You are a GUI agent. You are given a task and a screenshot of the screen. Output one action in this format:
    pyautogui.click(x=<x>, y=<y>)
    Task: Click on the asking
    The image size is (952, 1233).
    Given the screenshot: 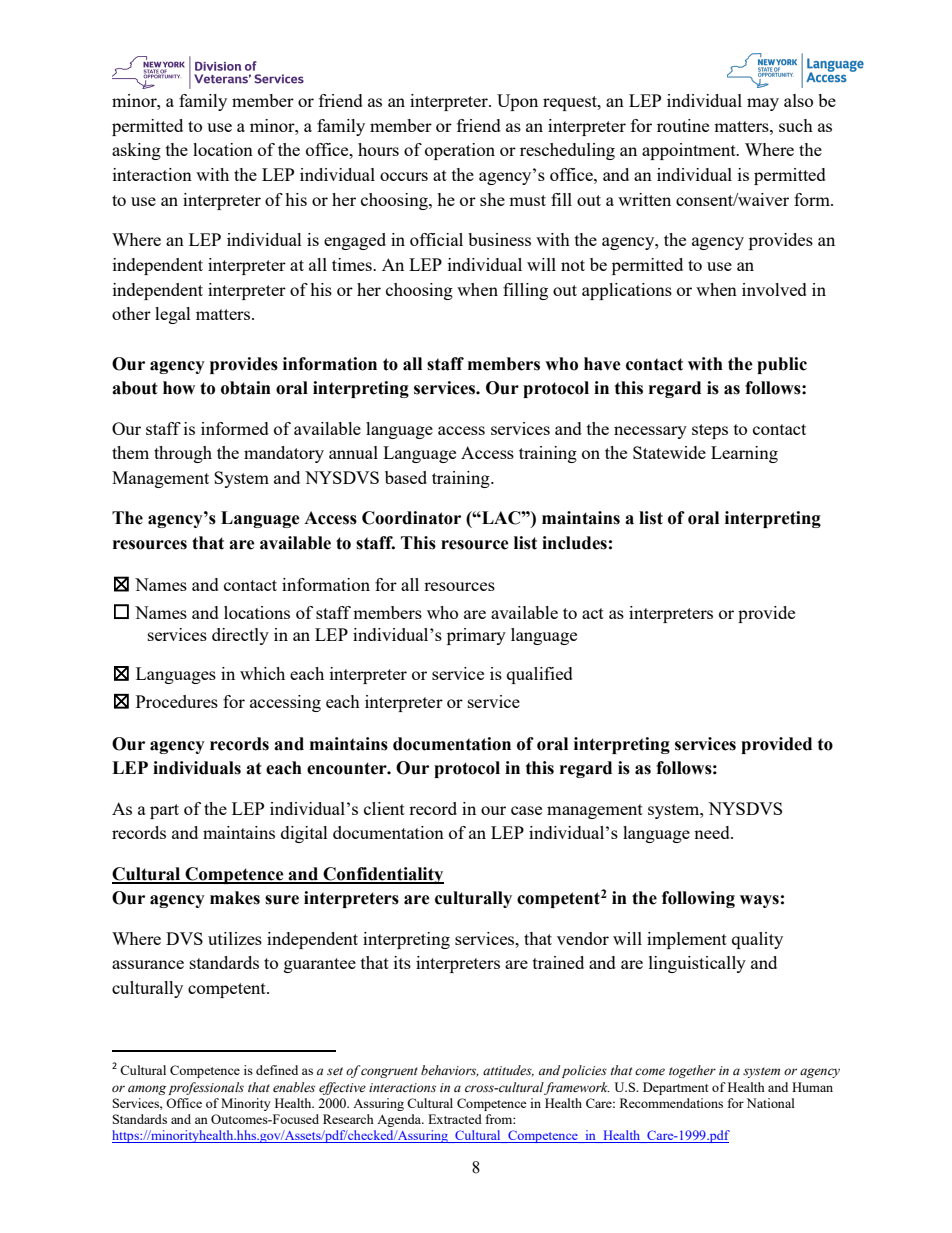 What is the action you would take?
    pyautogui.click(x=136, y=151)
